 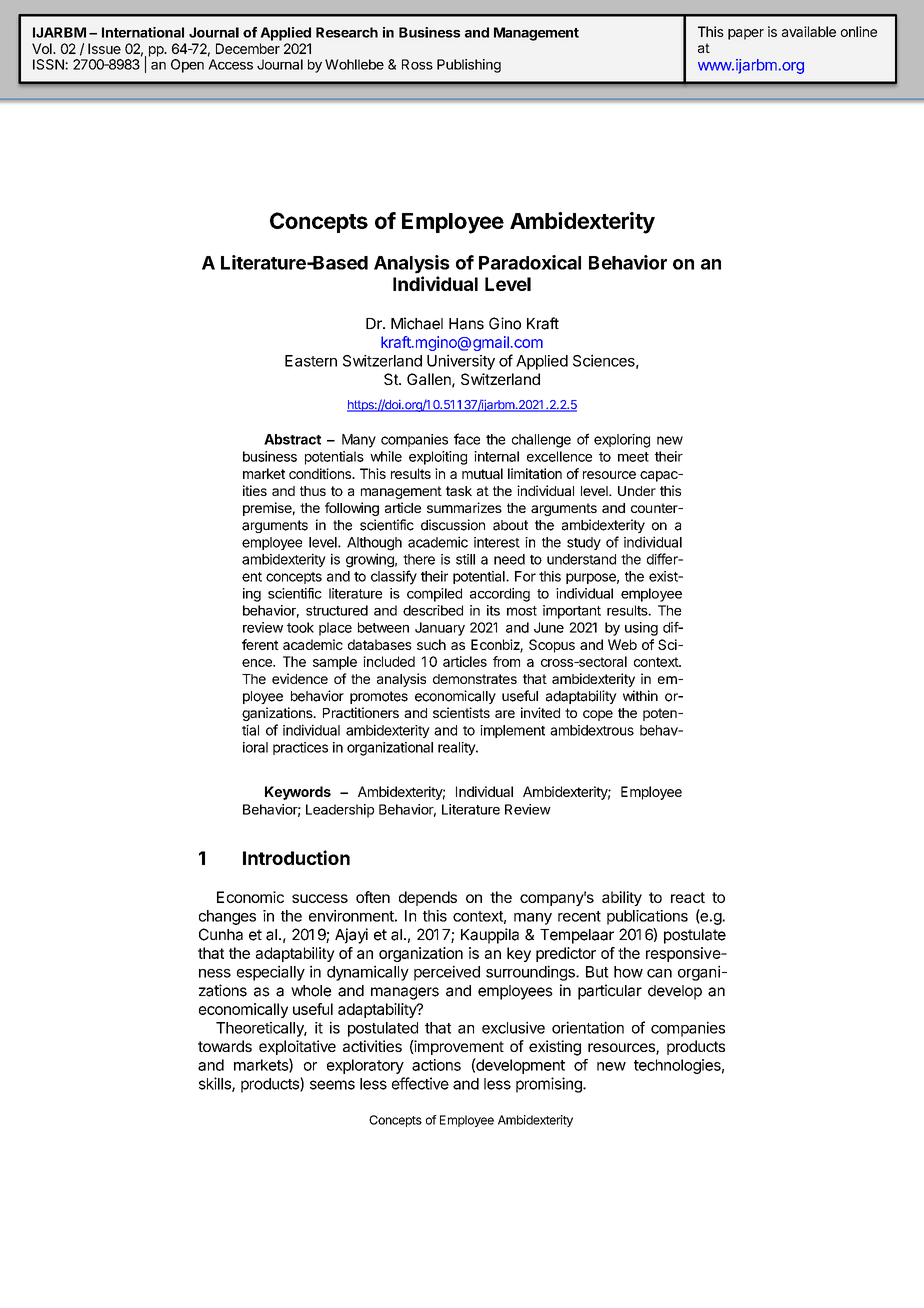 I want to click on exploring, so click(x=622, y=441).
